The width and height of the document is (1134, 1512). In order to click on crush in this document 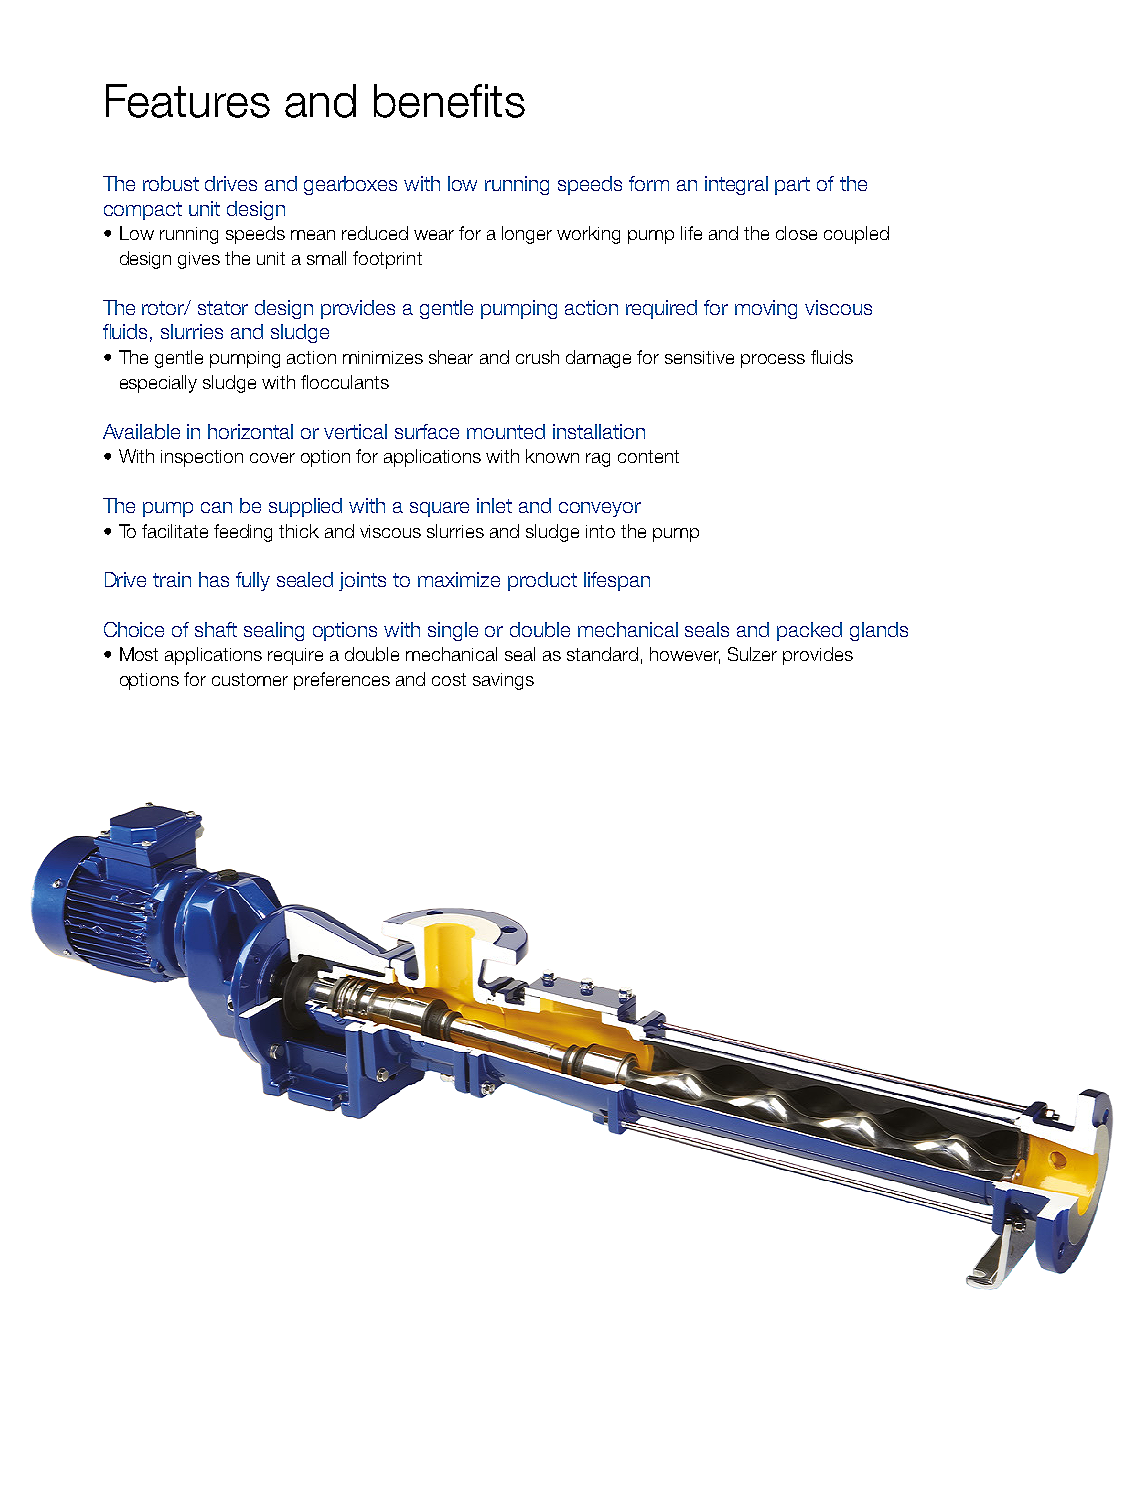, I will do `click(537, 357)`.
